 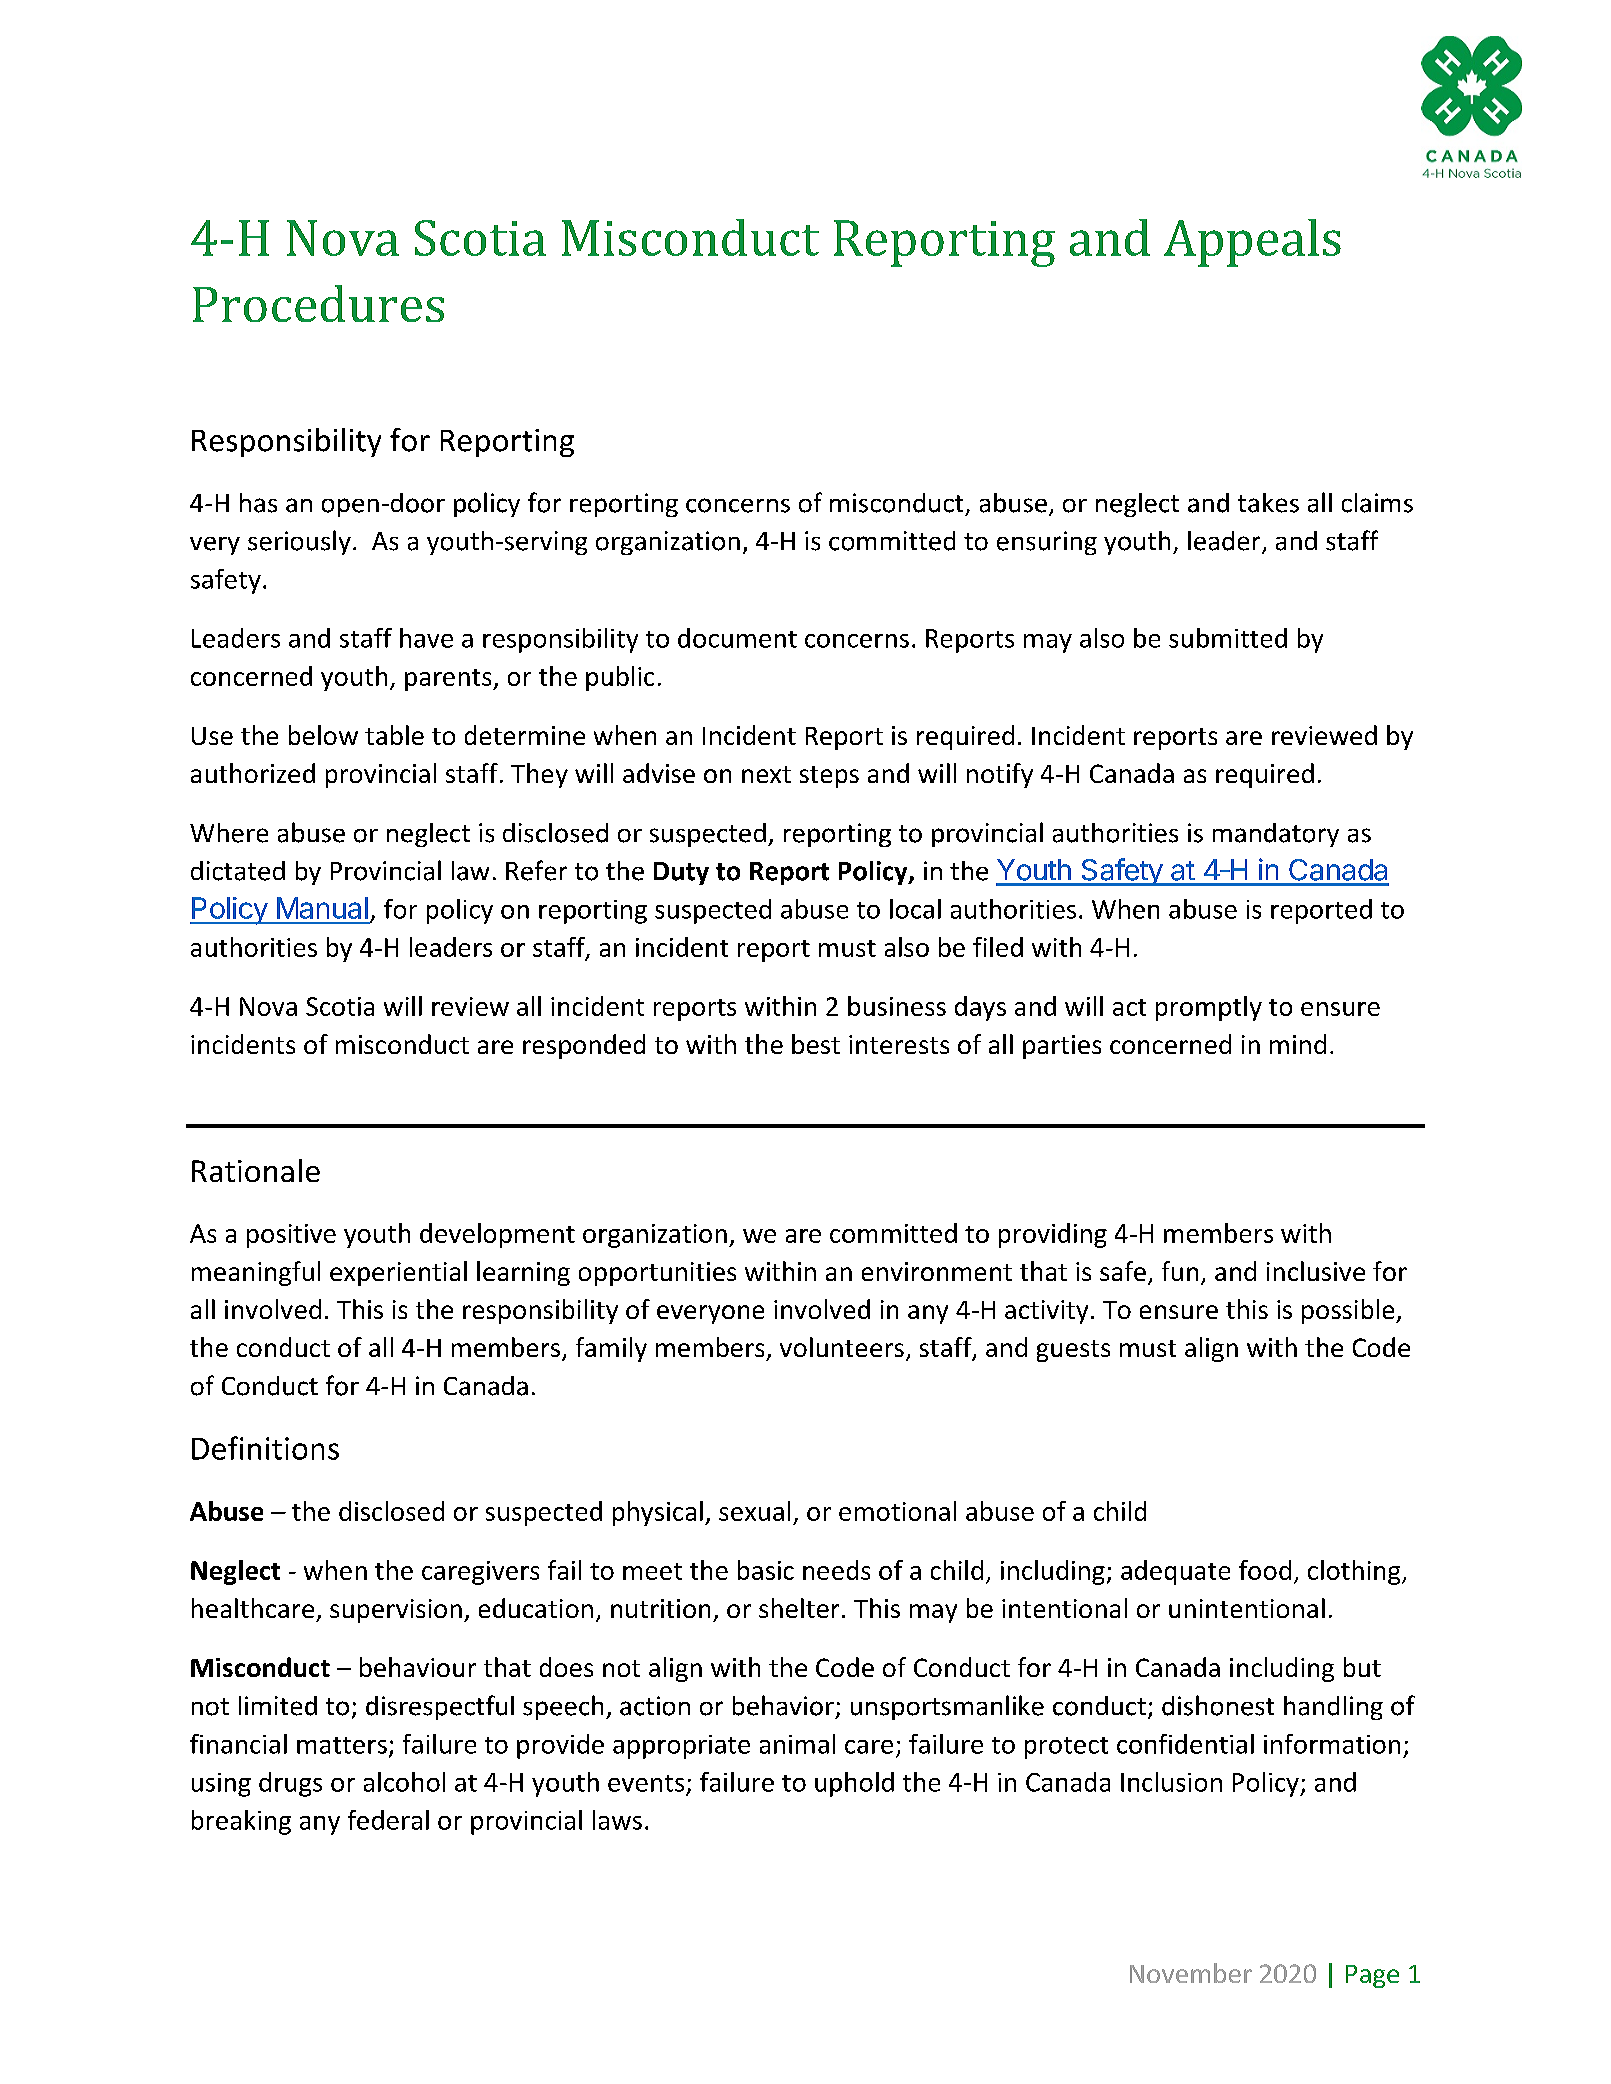 What do you see at coordinates (388, 1820) in the image?
I see `federal` at bounding box center [388, 1820].
